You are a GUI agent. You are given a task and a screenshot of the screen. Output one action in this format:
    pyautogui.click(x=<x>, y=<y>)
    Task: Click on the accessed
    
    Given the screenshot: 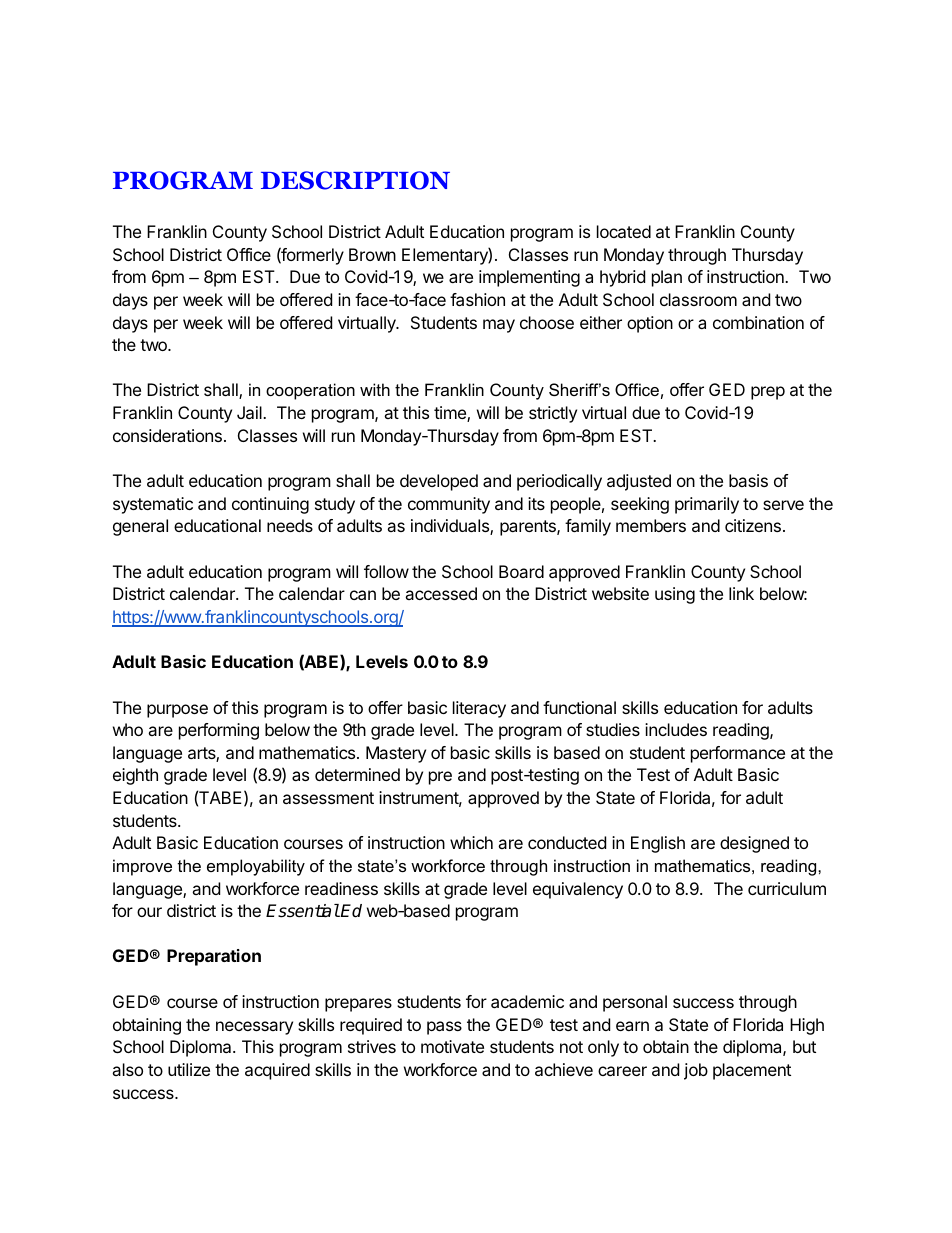 What is the action you would take?
    pyautogui.click(x=441, y=593)
